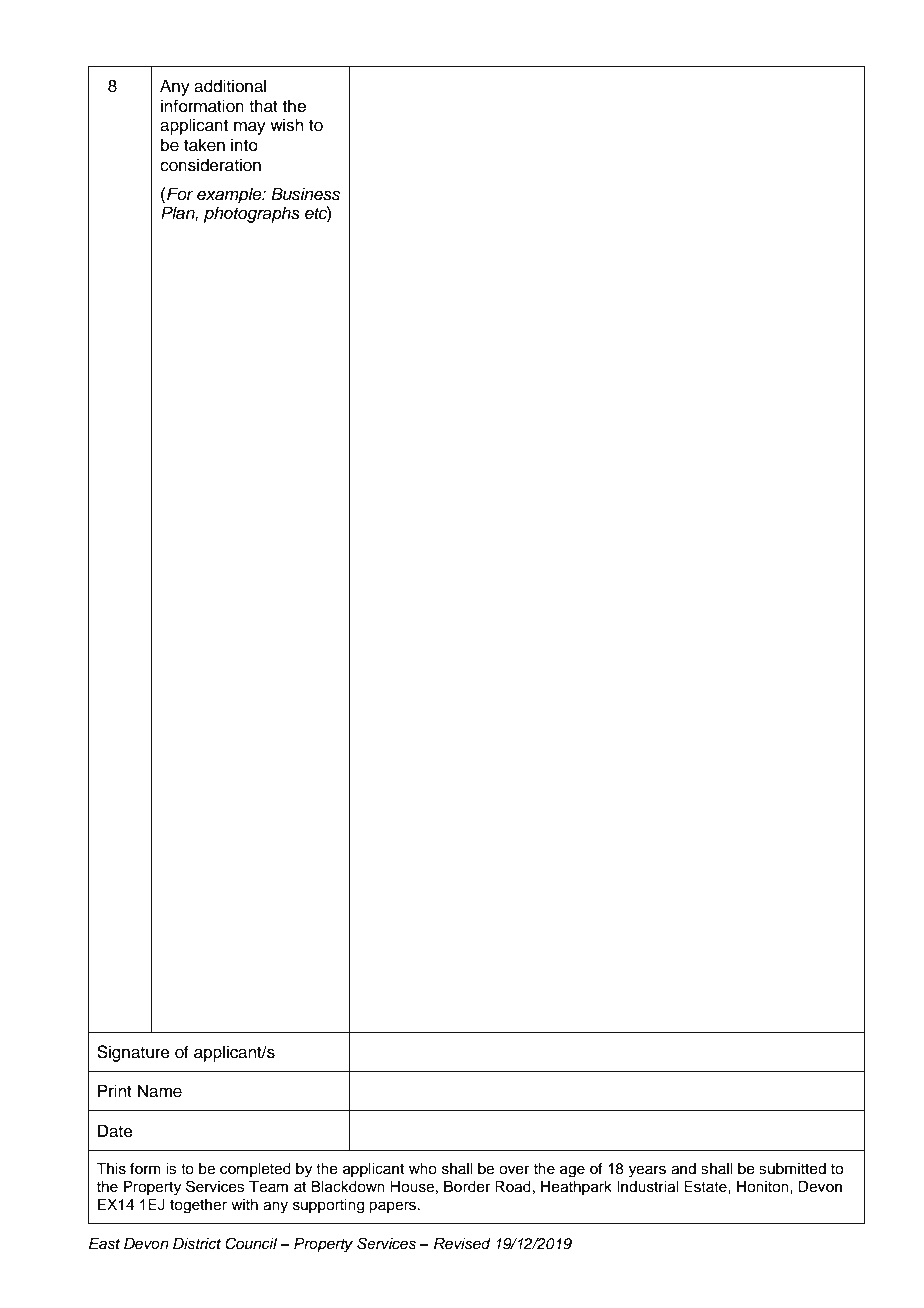  What do you see at coordinates (115, 1090) in the document?
I see `Print` at bounding box center [115, 1090].
